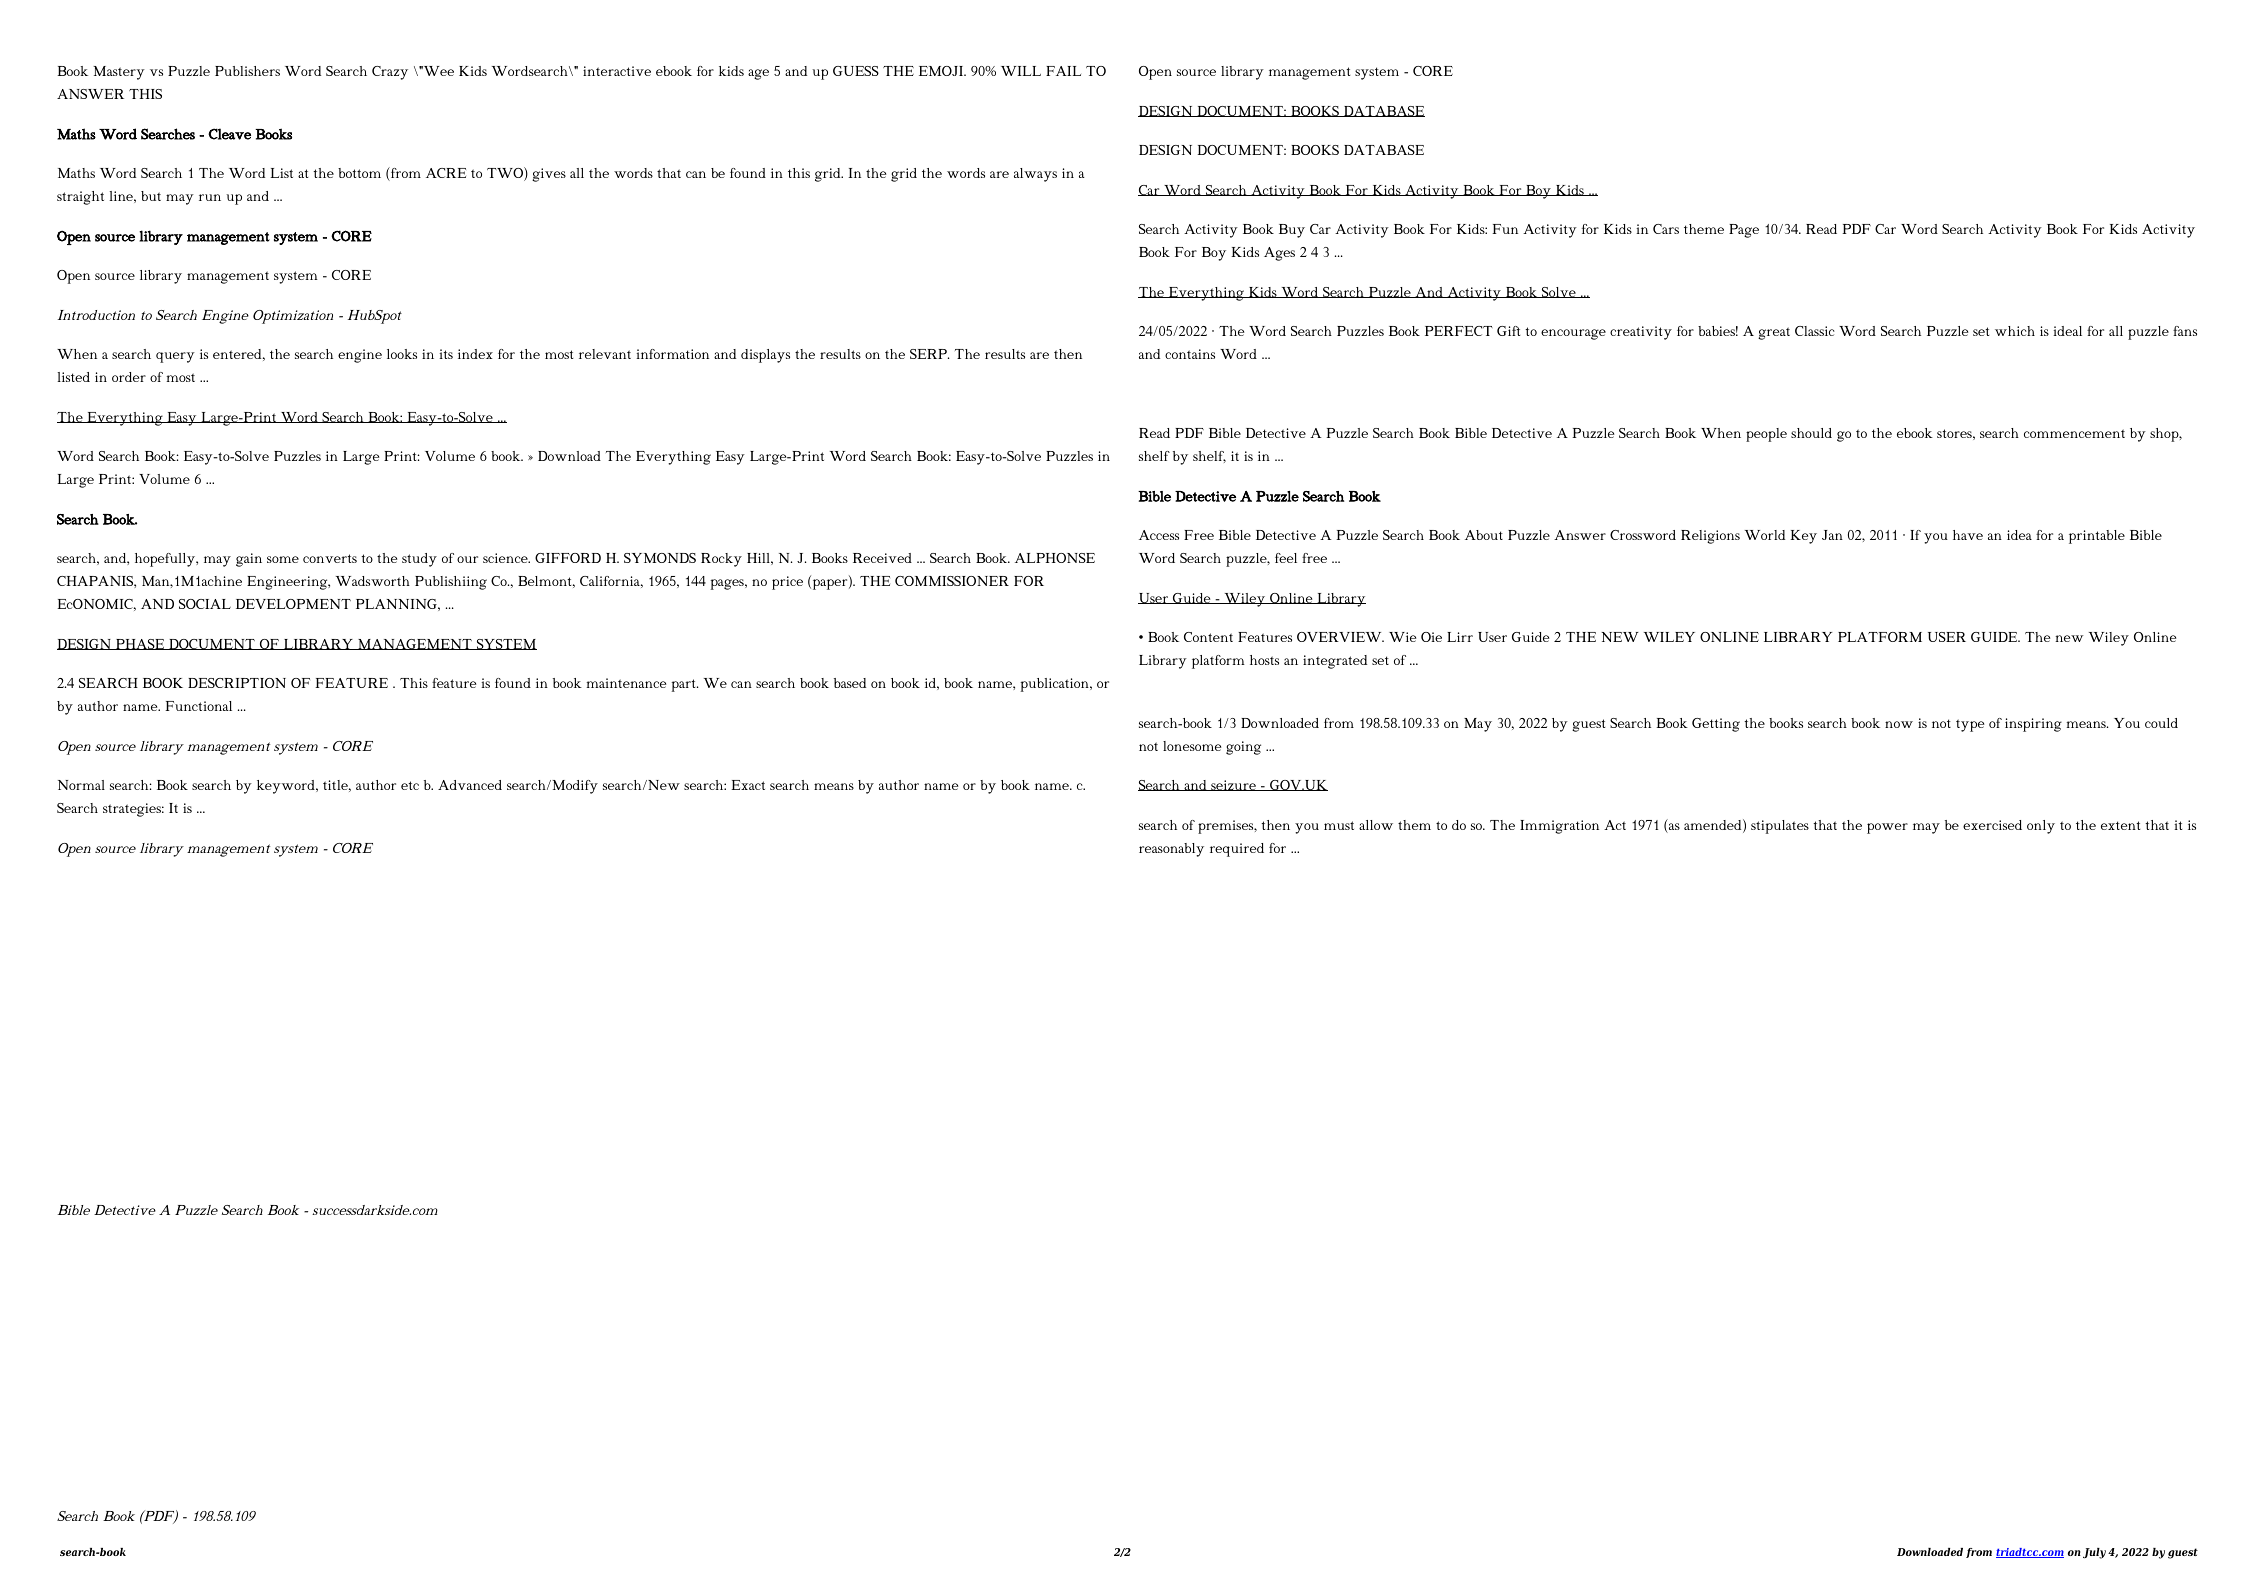 The image size is (2258, 1596). What do you see at coordinates (1887, 828) in the page?
I see `power` at bounding box center [1887, 828].
